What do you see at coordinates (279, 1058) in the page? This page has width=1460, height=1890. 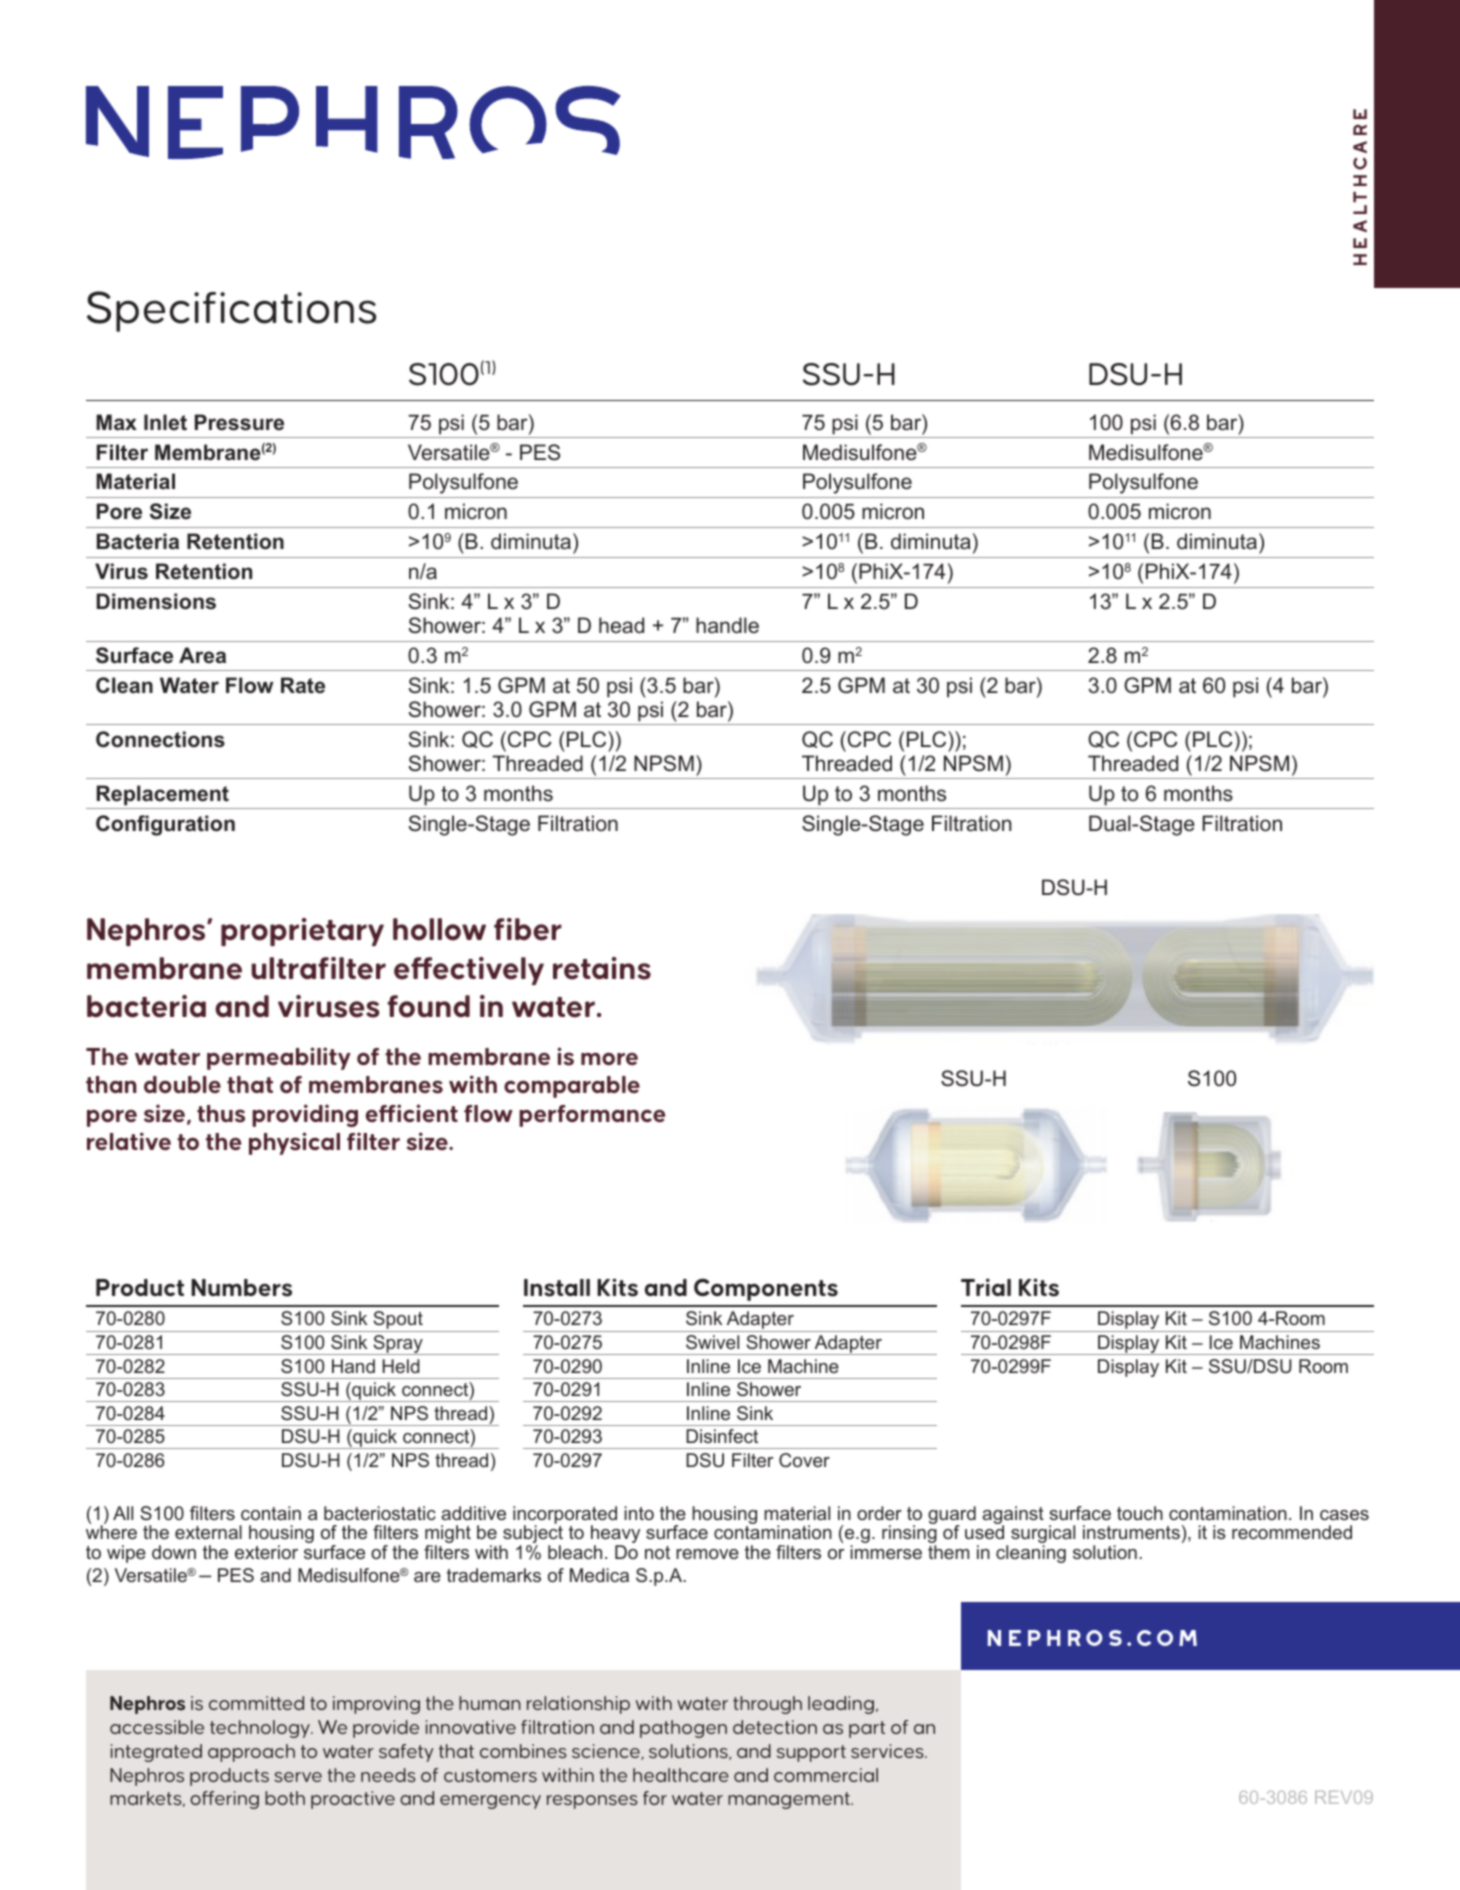 I see `permeability` at bounding box center [279, 1058].
